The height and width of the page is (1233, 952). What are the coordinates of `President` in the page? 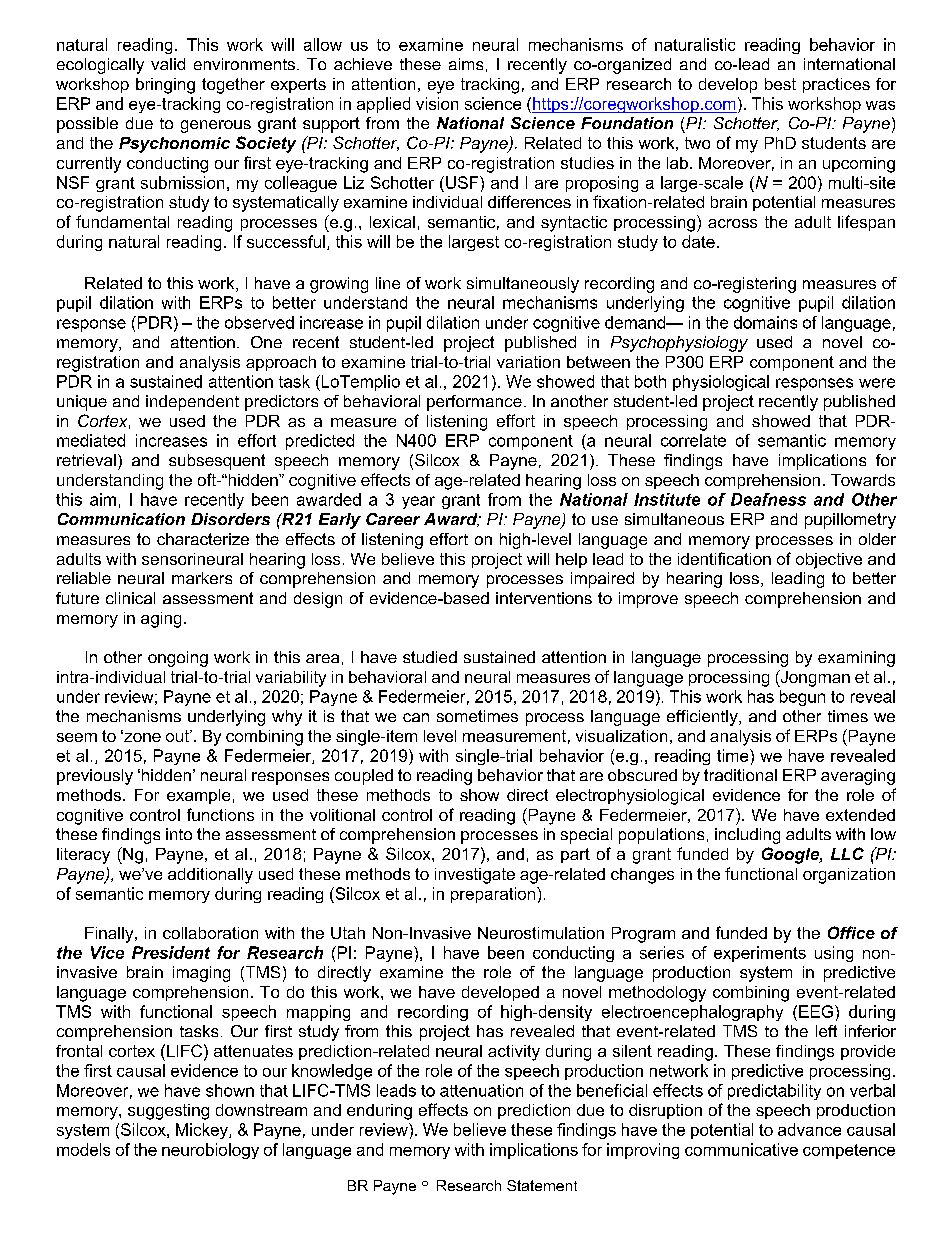 It's located at (171, 952).
